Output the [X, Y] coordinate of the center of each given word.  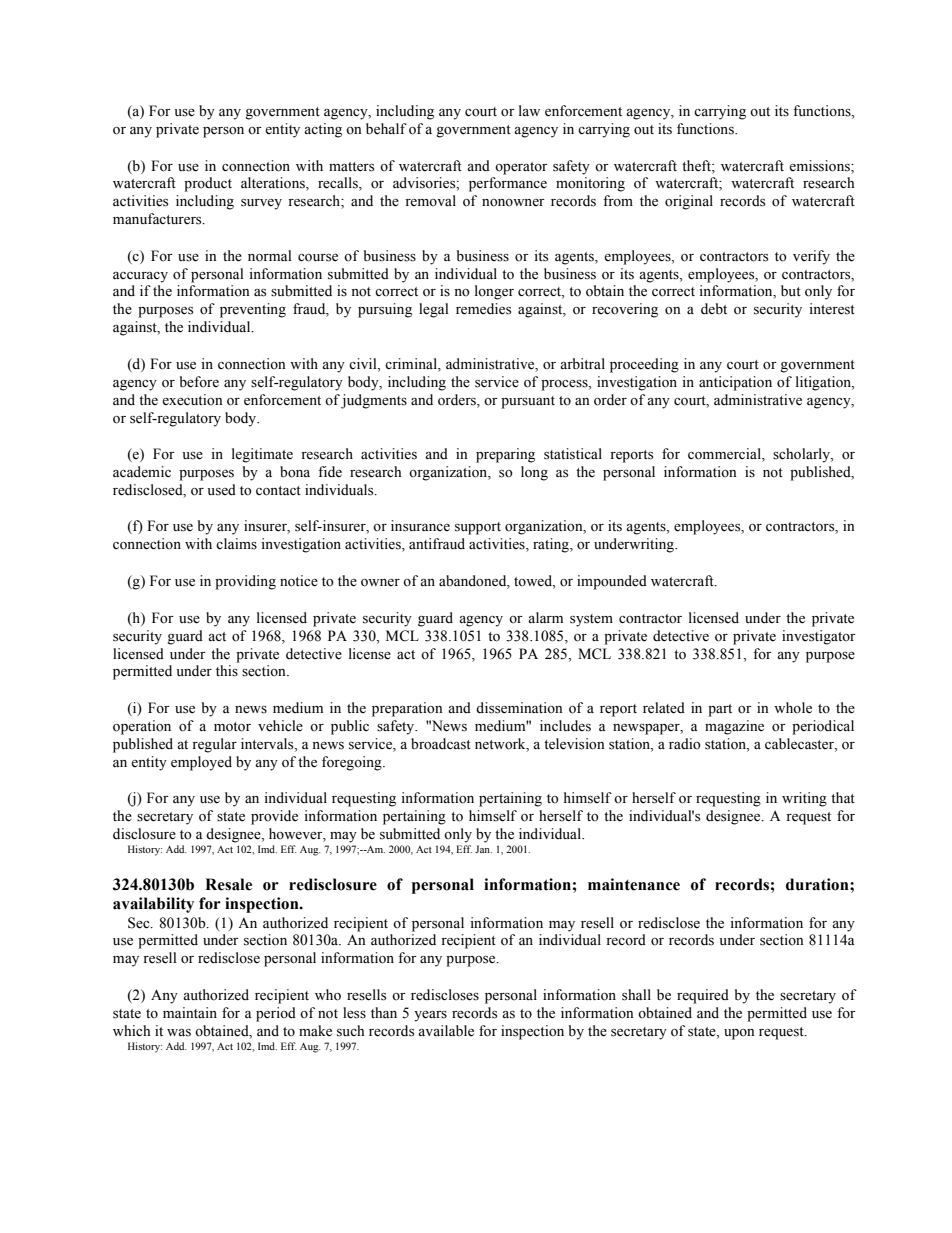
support [478, 528]
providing [245, 582]
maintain [190, 1012]
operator [521, 168]
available [446, 1031]
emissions [820, 166]
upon [739, 1034]
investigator [819, 637]
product [208, 184]
